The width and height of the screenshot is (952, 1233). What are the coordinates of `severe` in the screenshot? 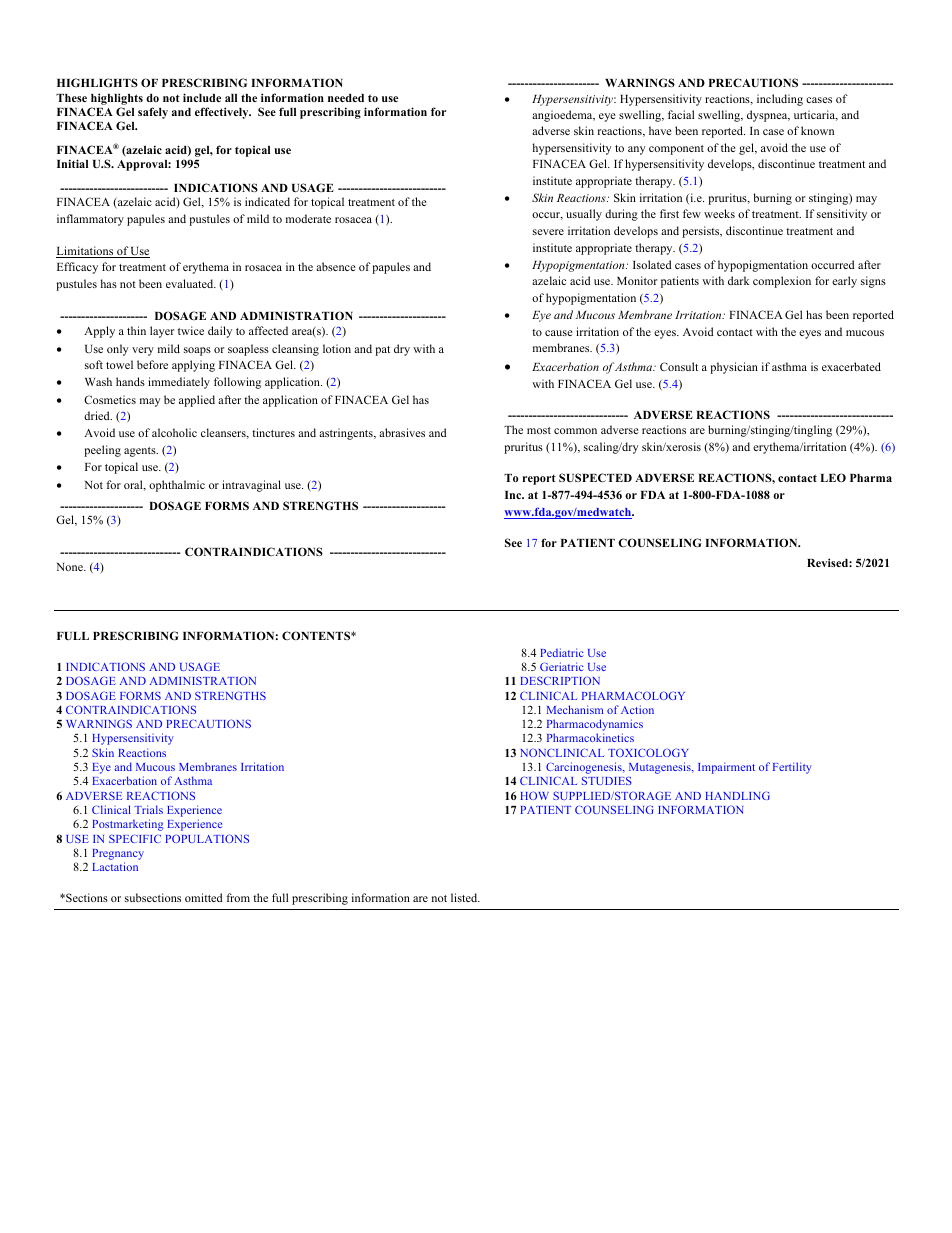 It's located at (548, 232).
